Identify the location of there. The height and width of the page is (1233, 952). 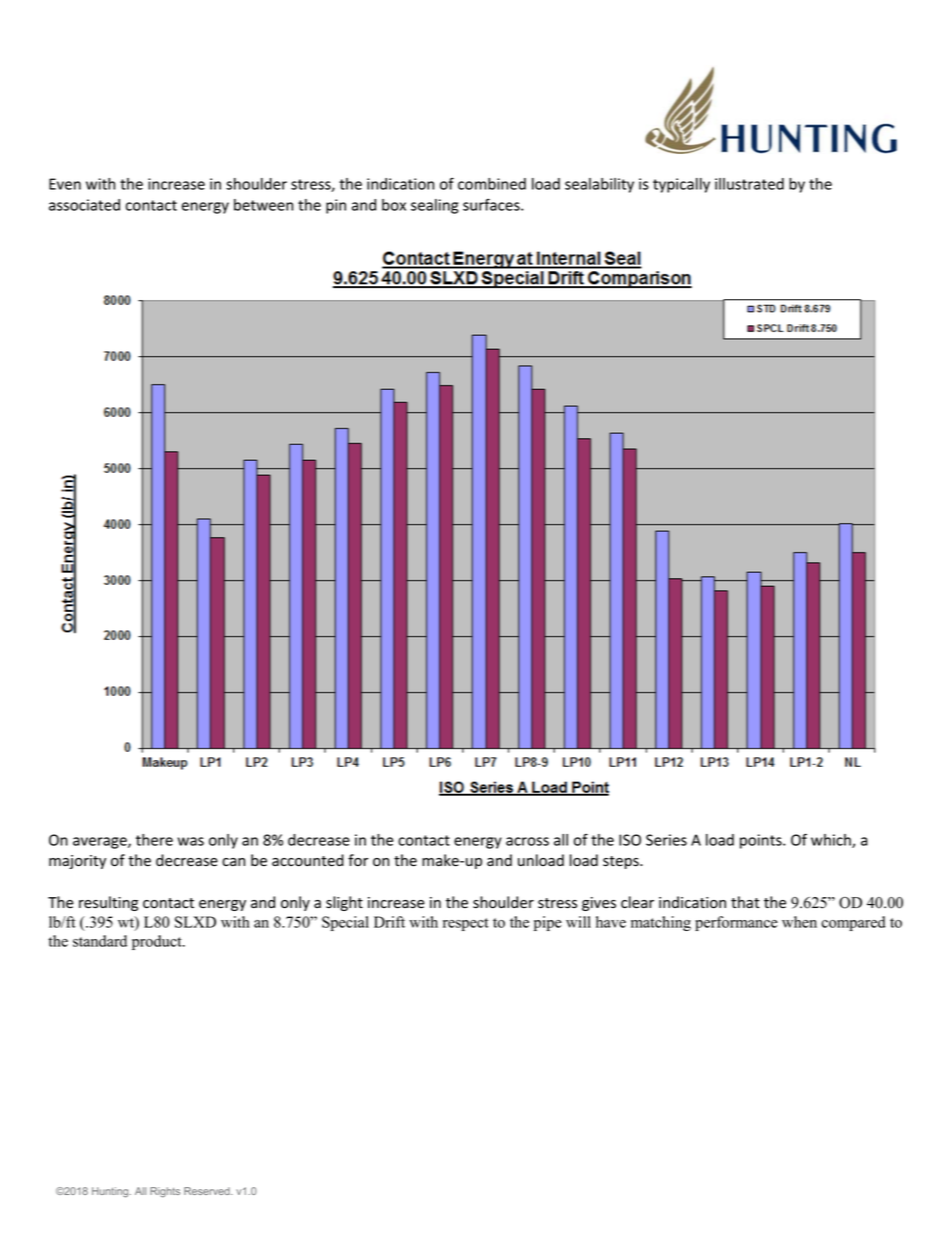
(154, 840).
